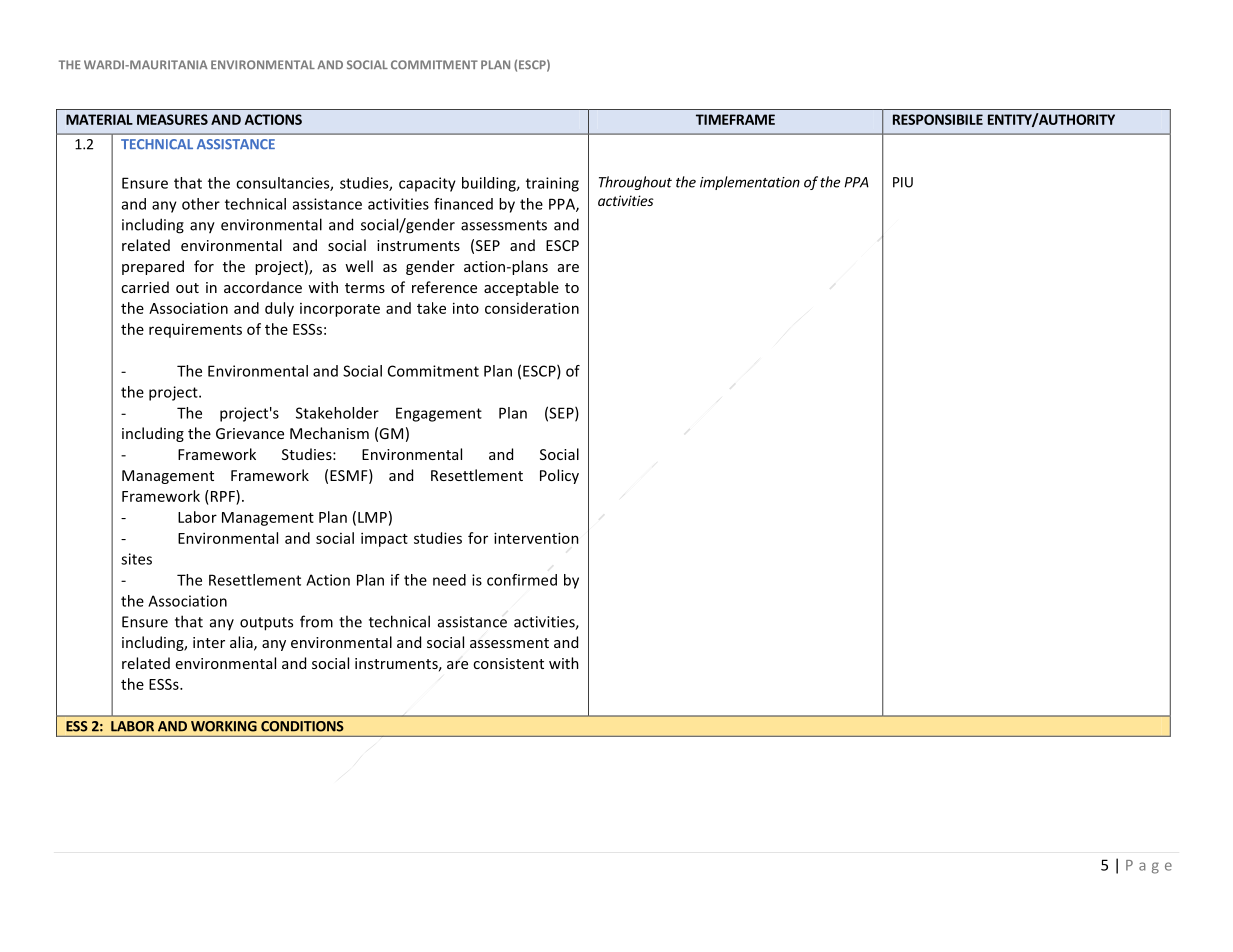  What do you see at coordinates (439, 414) in the screenshot?
I see `Engagement` at bounding box center [439, 414].
